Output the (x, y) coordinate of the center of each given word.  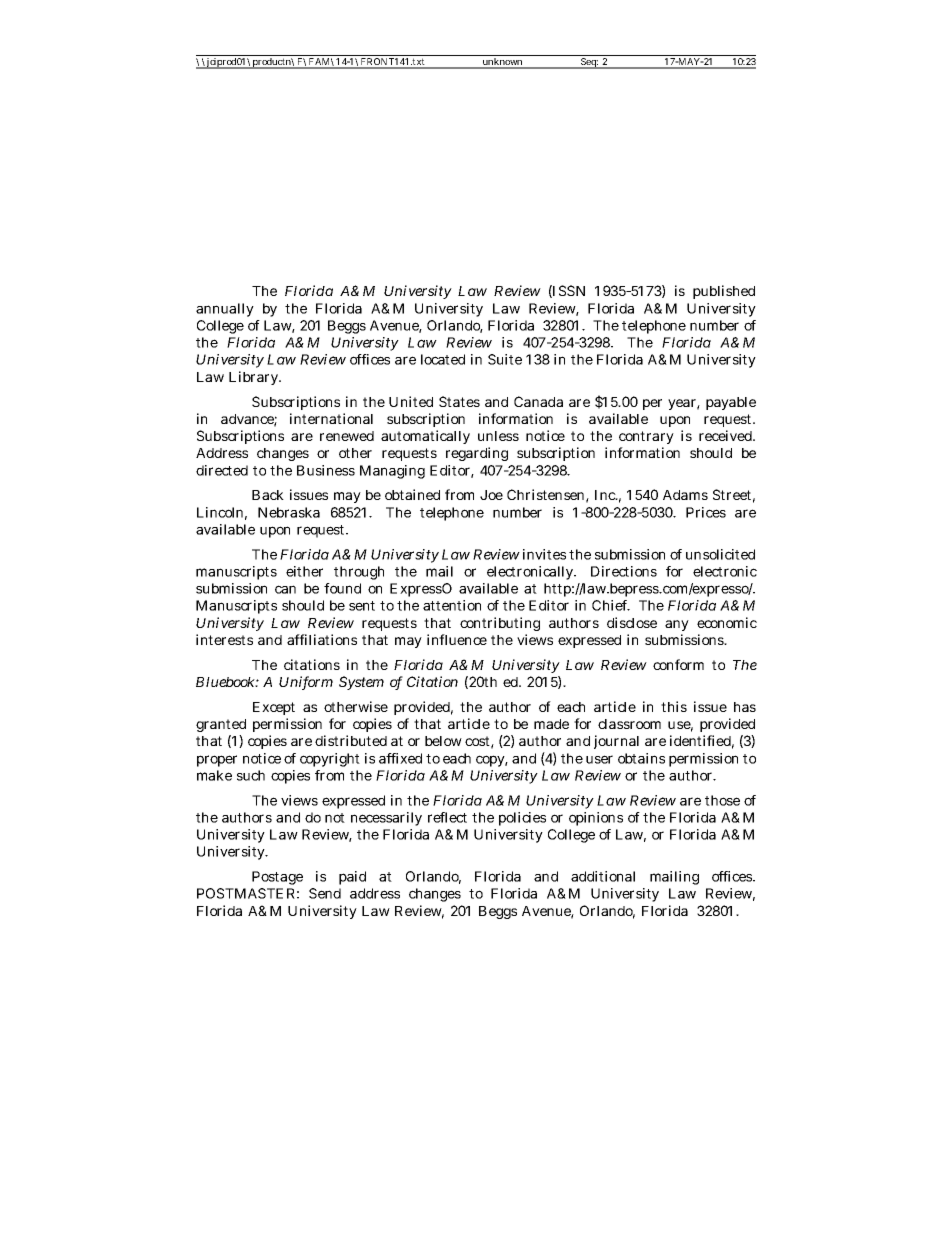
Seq (588, 63)
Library (255, 378)
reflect (447, 817)
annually (225, 310)
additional (603, 876)
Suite (505, 359)
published (724, 292)
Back (268, 495)
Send (325, 893)
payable (731, 403)
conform (678, 664)
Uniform (306, 683)
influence (457, 639)
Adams (685, 495)
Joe (491, 495)
